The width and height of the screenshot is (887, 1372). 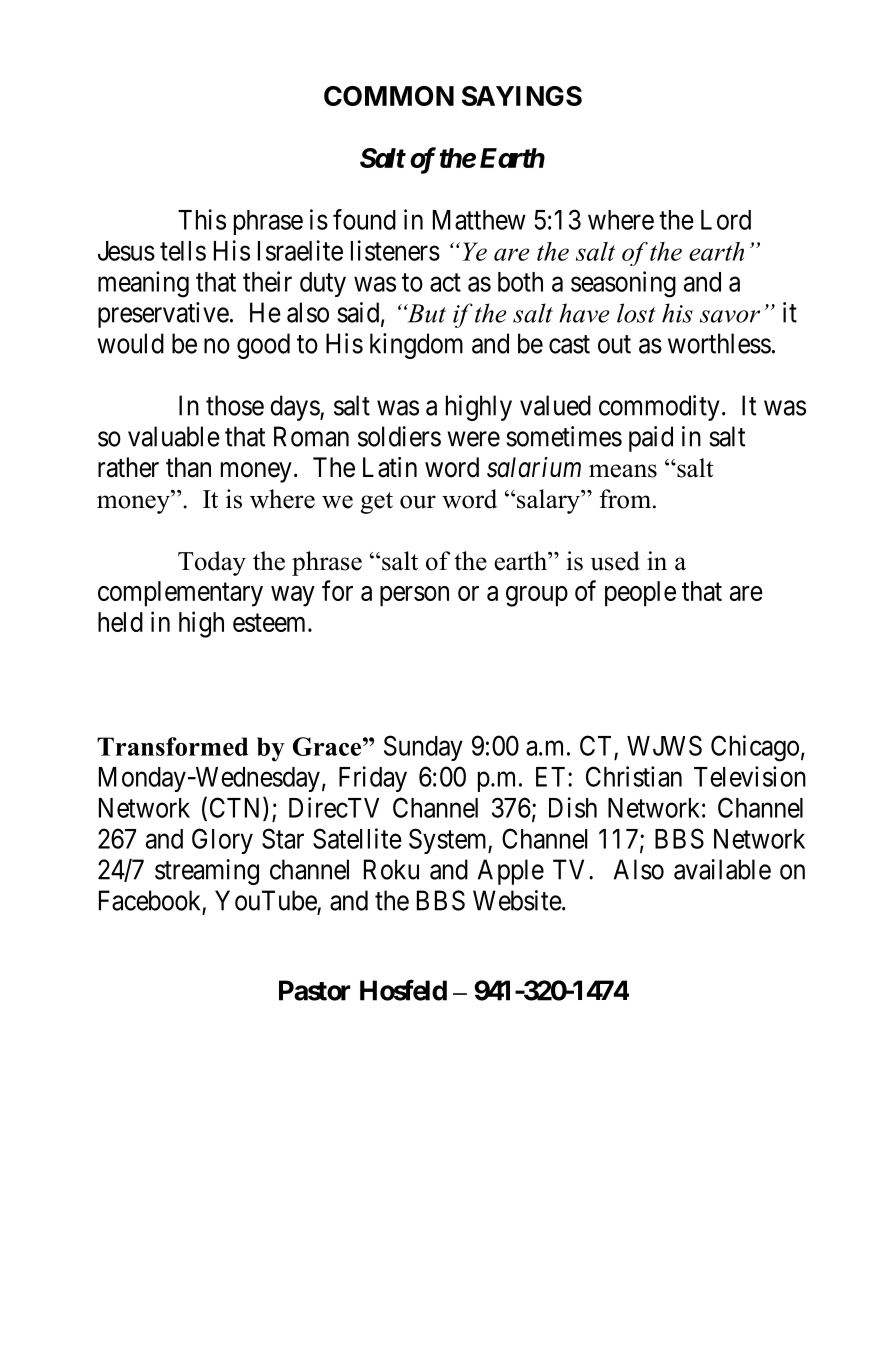 I want to click on available, so click(x=722, y=869).
